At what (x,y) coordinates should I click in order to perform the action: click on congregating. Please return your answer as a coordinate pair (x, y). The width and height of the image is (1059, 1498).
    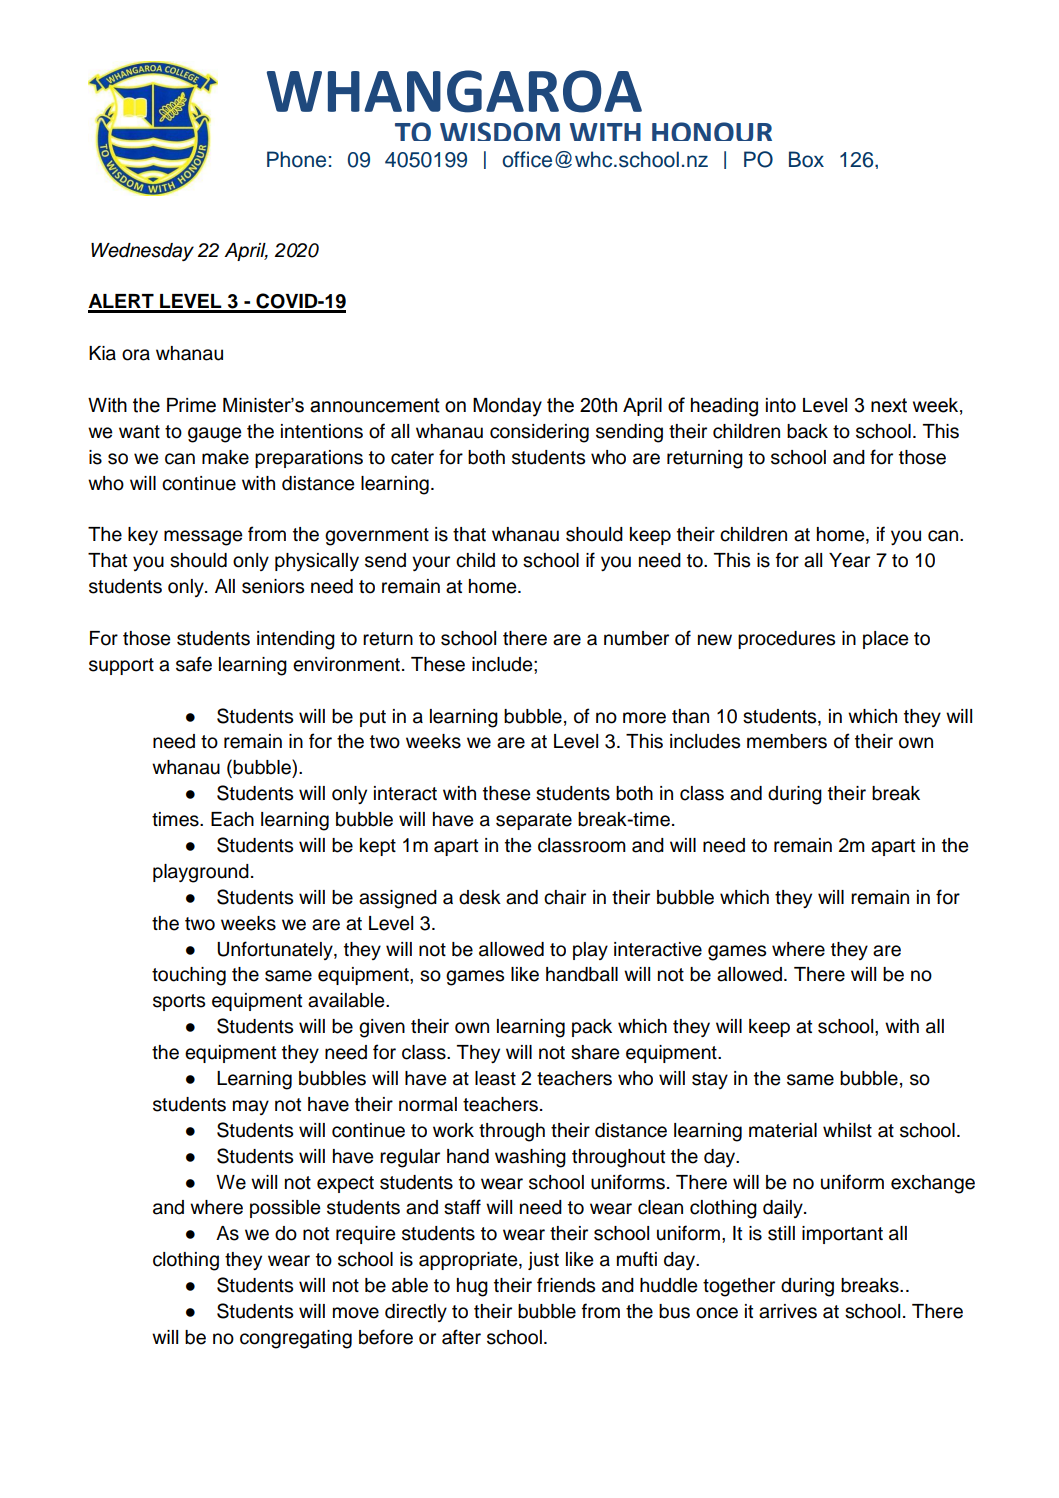
    Looking at the image, I should click on (296, 1339).
